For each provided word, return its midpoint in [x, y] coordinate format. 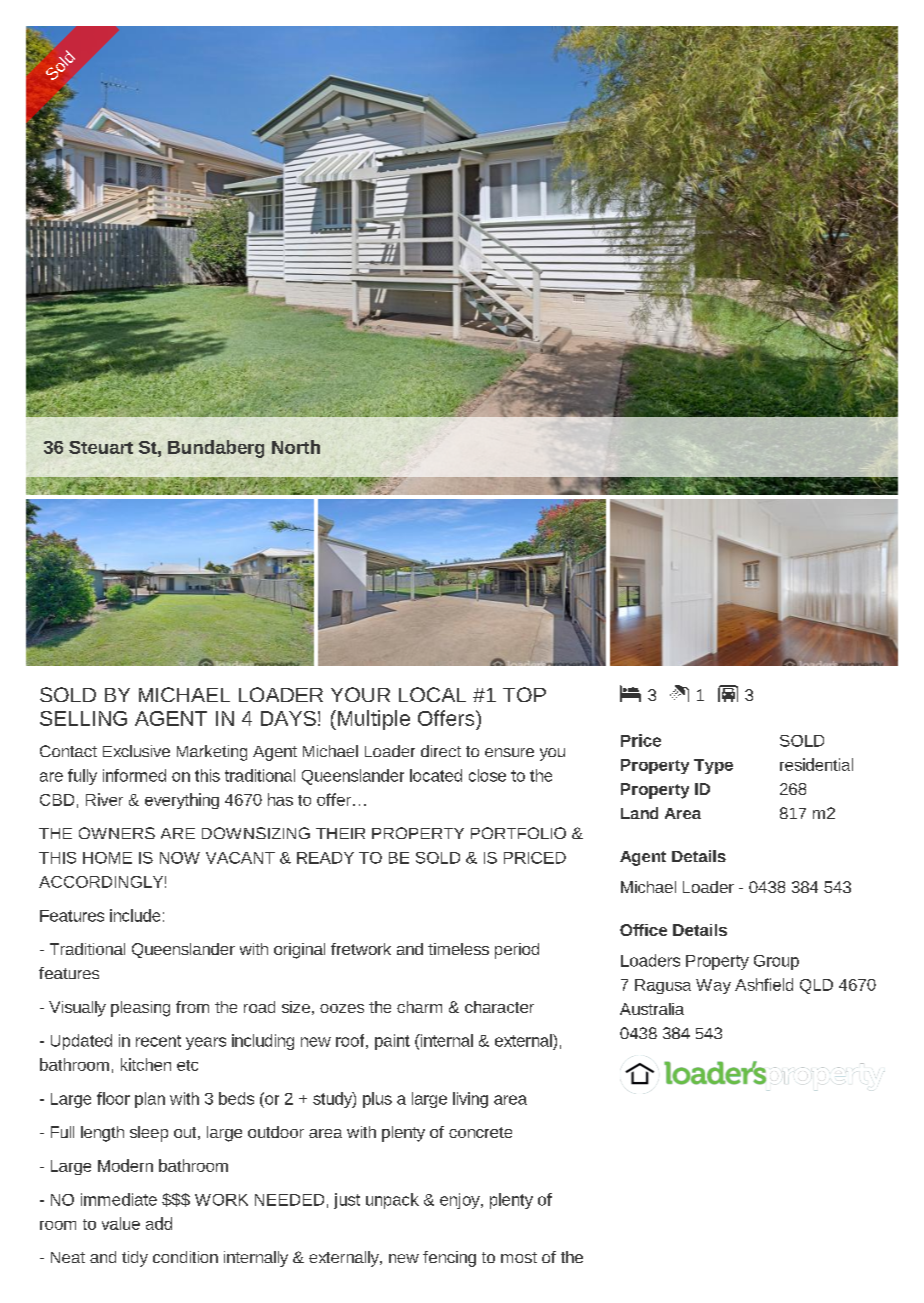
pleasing [140, 1009]
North [296, 447]
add [159, 1223]
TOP [524, 694]
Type [713, 766]
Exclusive [136, 751]
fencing [449, 1259]
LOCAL [432, 694]
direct [441, 751]
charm [419, 1007]
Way [713, 986]
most [519, 1257]
